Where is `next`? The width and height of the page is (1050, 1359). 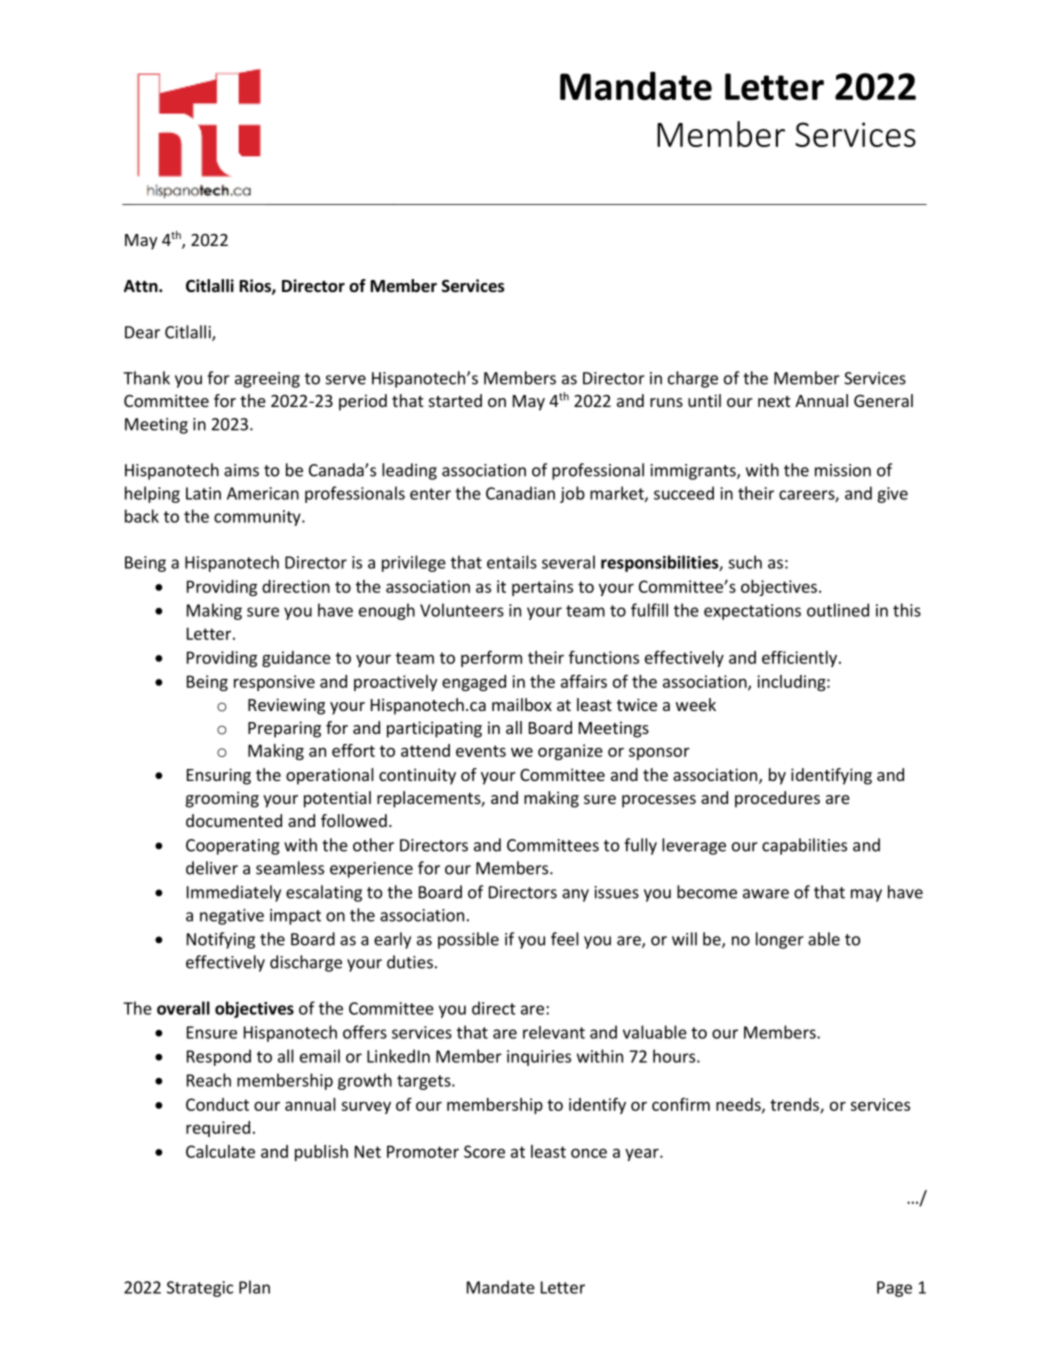
next is located at coordinates (774, 401).
